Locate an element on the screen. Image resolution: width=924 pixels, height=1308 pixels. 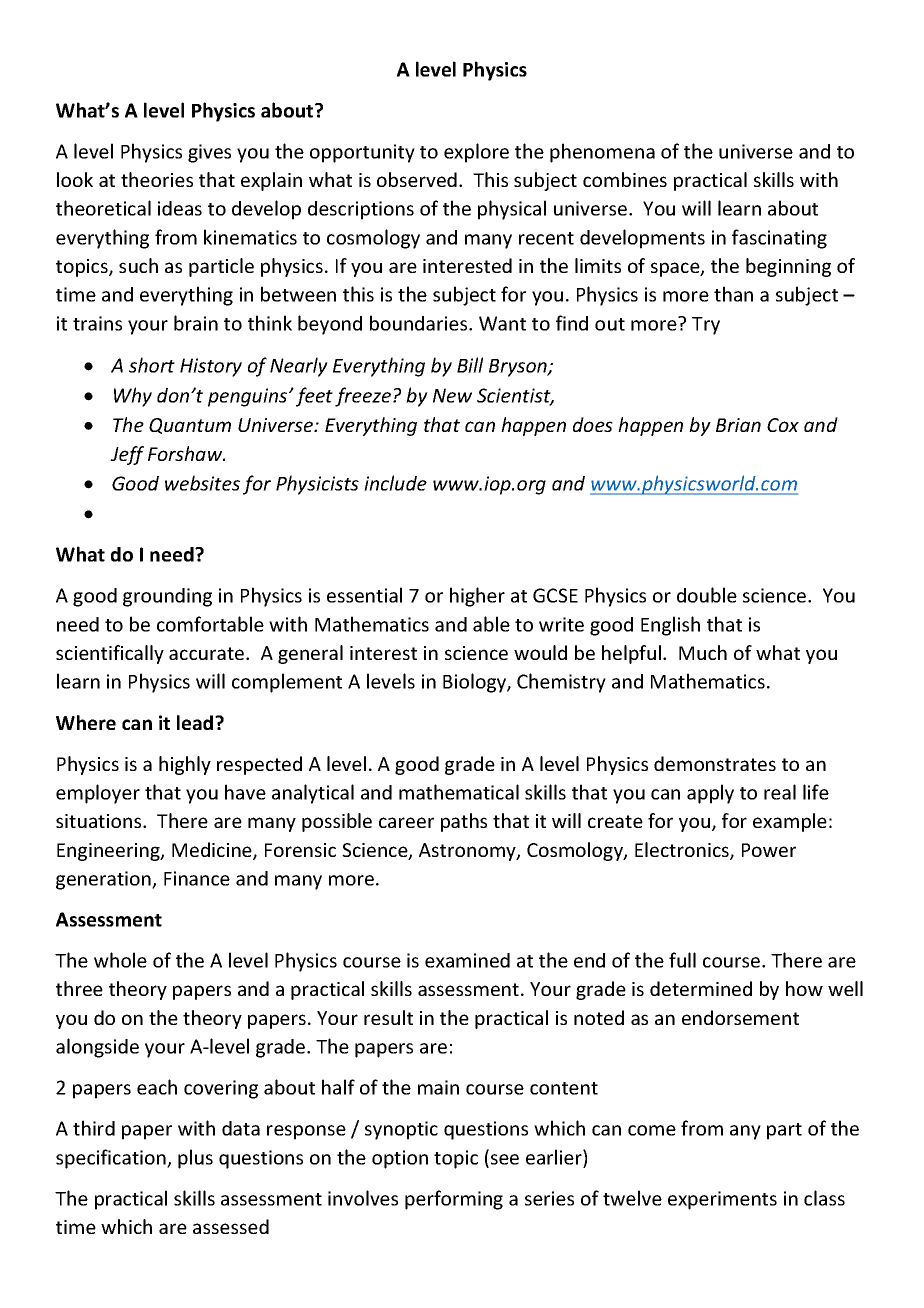
Astronomy is located at coordinates (468, 852).
